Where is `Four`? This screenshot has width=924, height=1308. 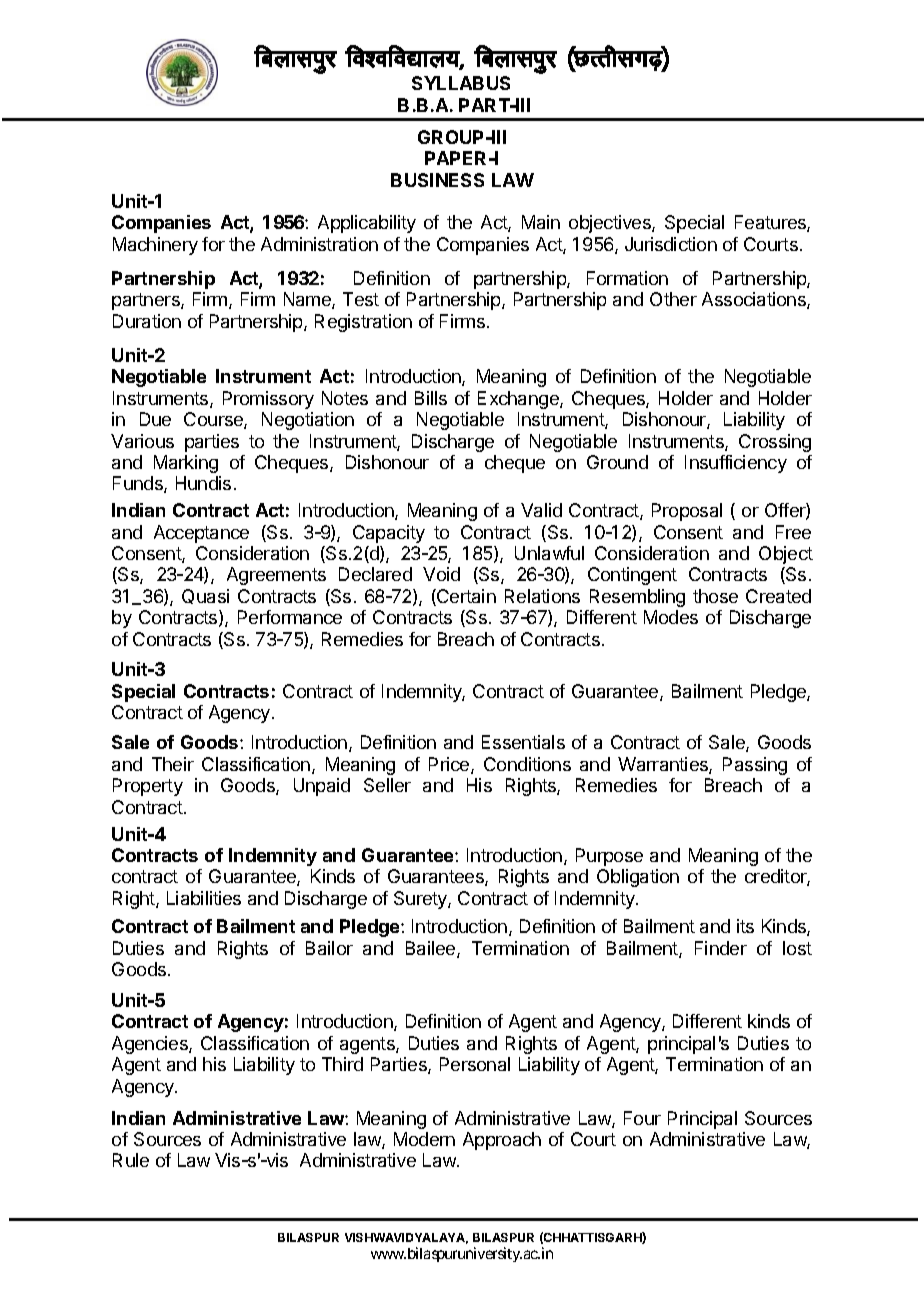 Four is located at coordinates (642, 1118).
